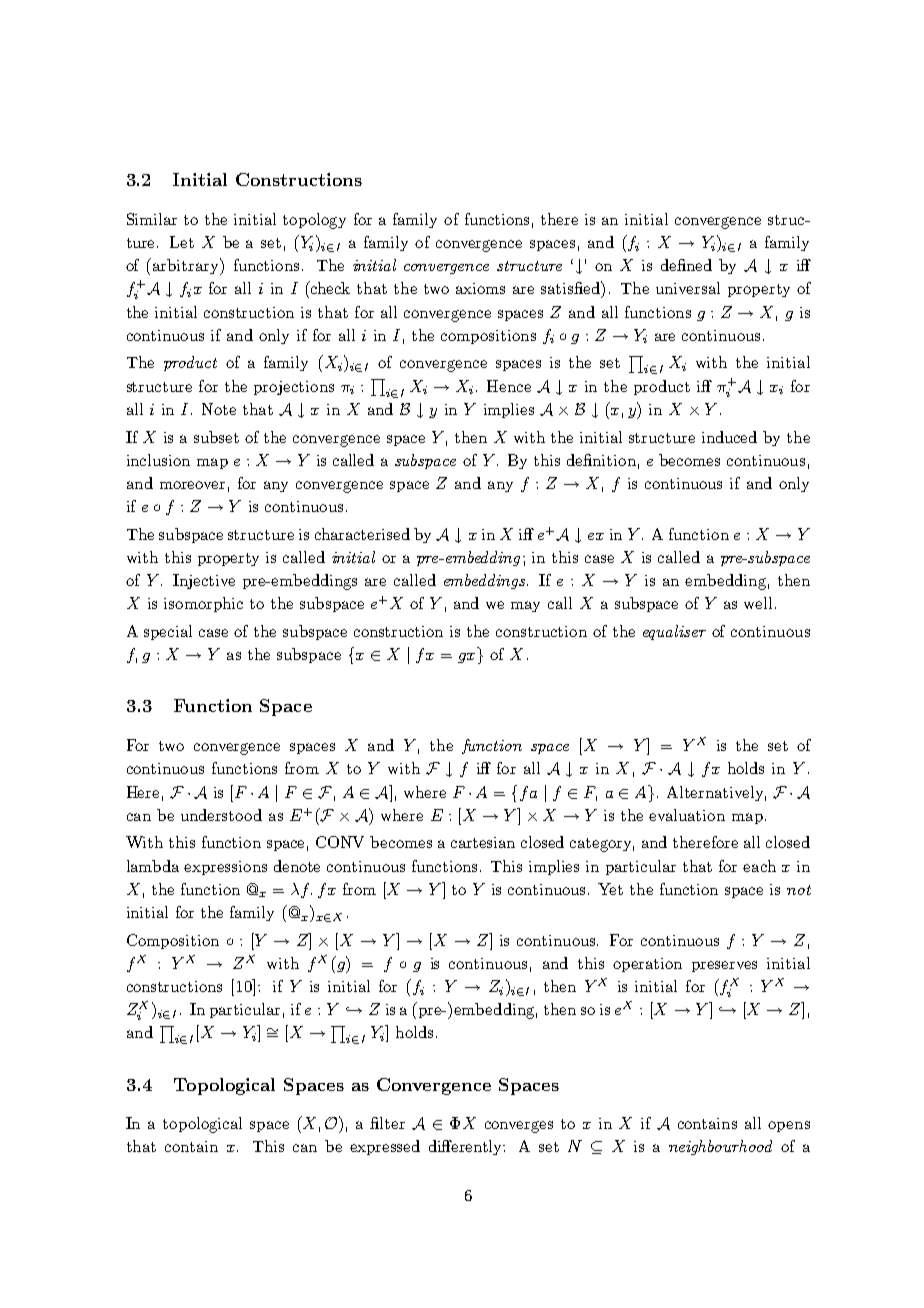  Describe the element at coordinates (480, 288) in the document. I see `axioms` at that location.
